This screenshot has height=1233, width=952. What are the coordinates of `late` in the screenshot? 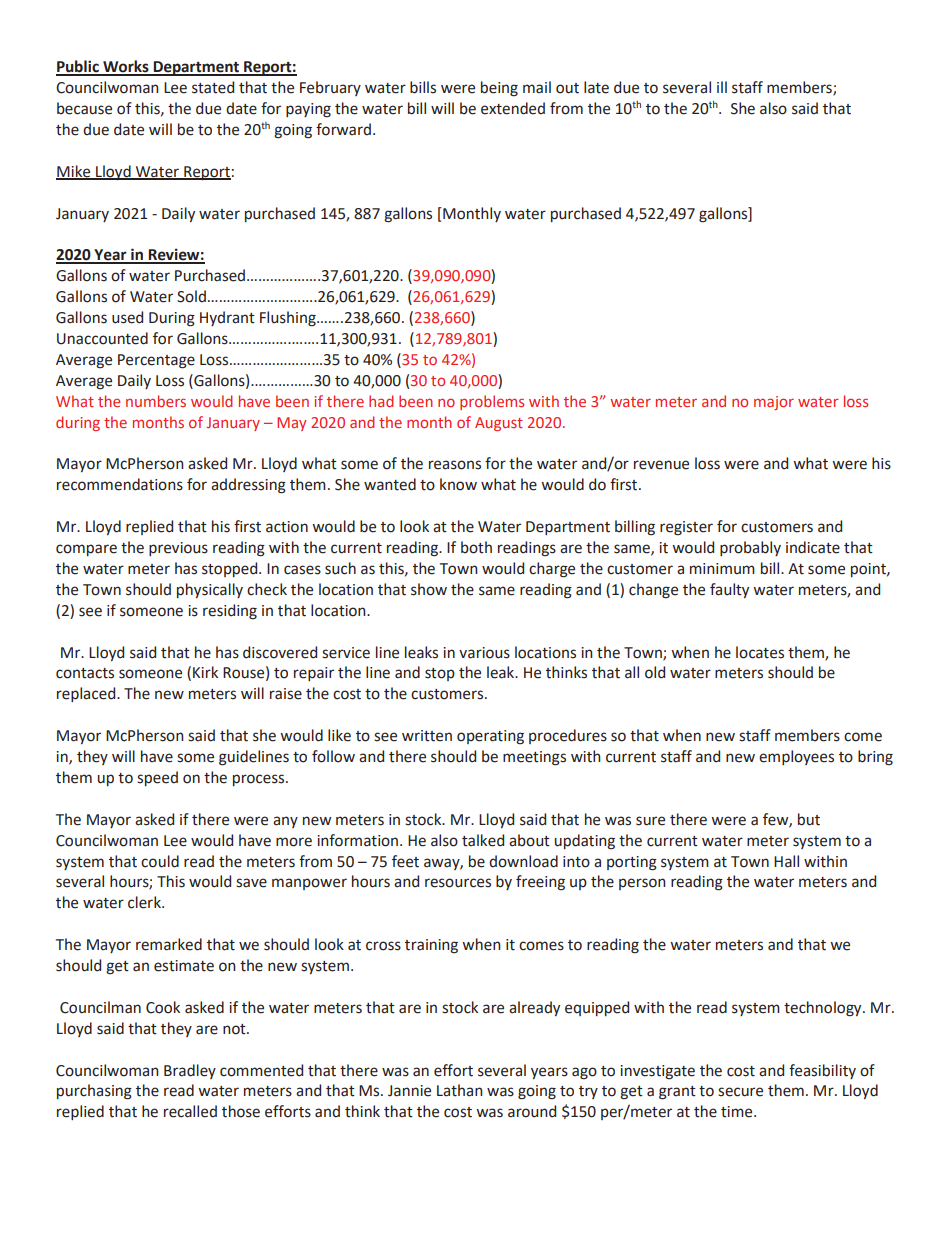 It's located at (596, 87).
